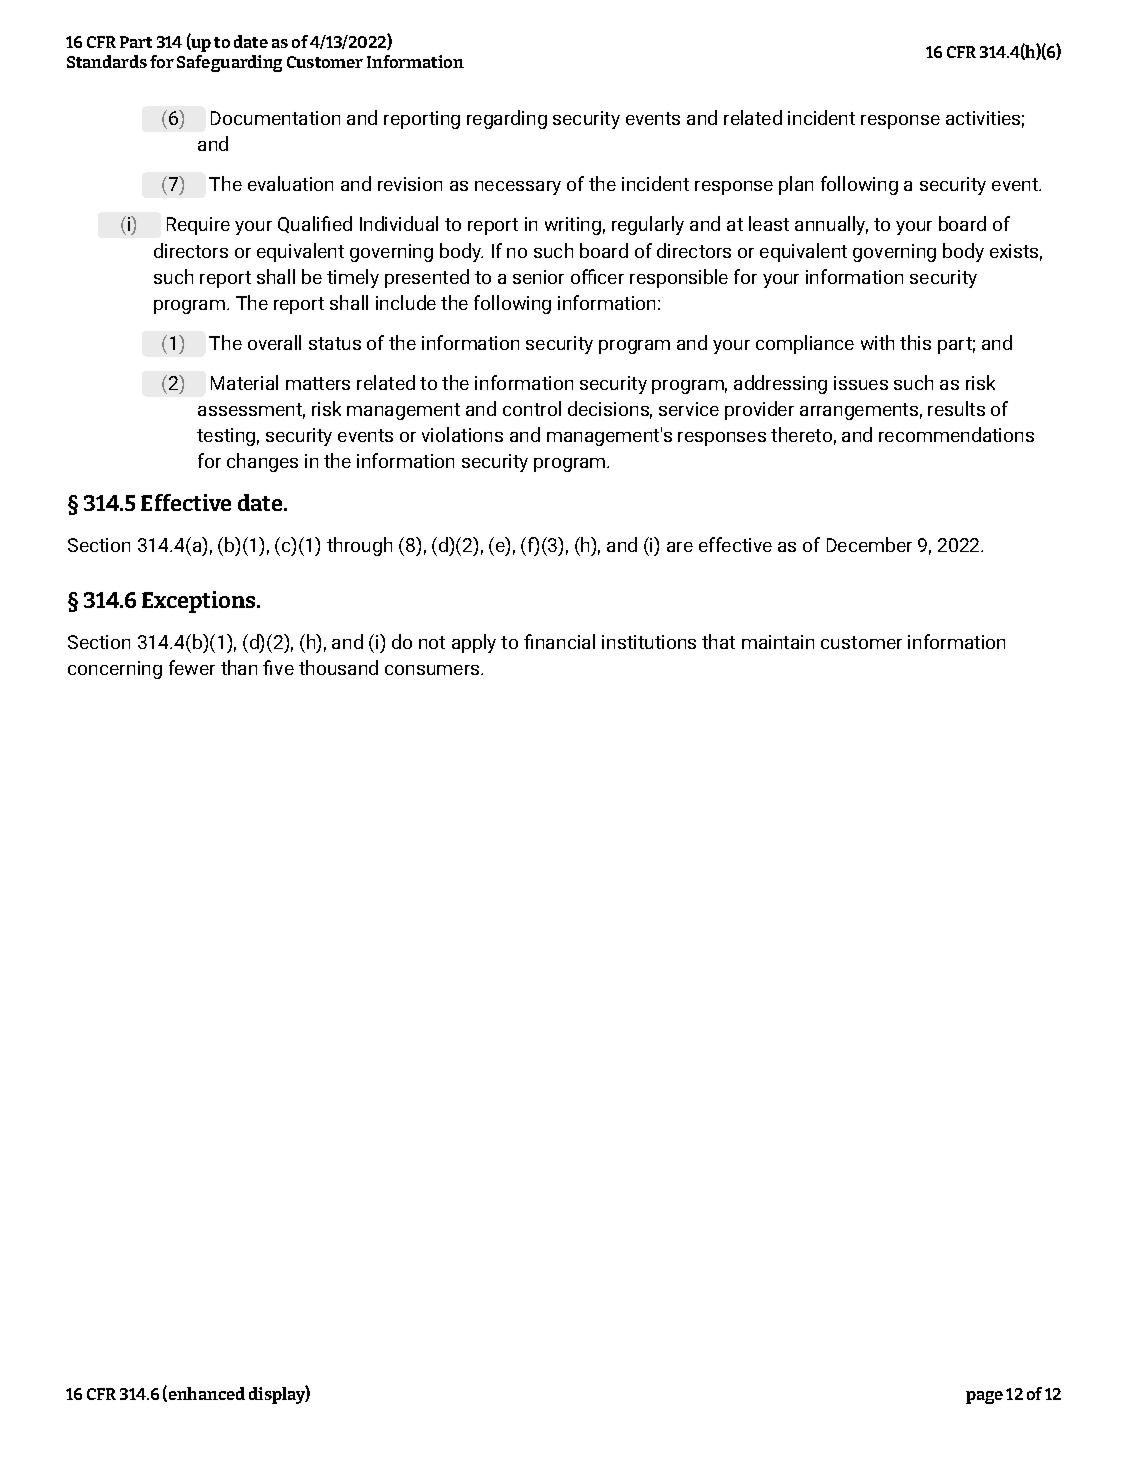 This page has height=1460, width=1128. I want to click on maintain, so click(778, 642).
